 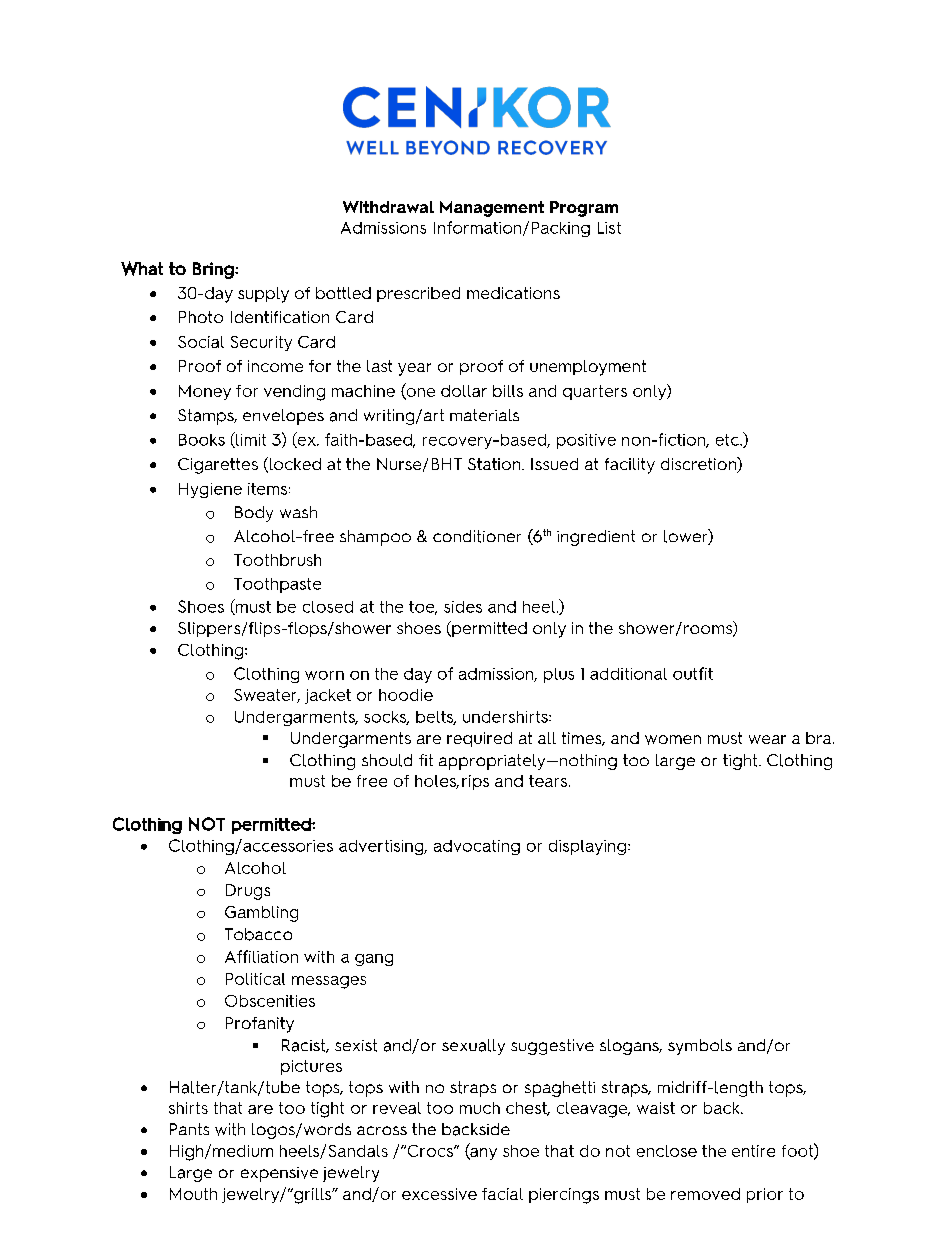 What do you see at coordinates (436, 718) in the screenshot?
I see `belts` at bounding box center [436, 718].
